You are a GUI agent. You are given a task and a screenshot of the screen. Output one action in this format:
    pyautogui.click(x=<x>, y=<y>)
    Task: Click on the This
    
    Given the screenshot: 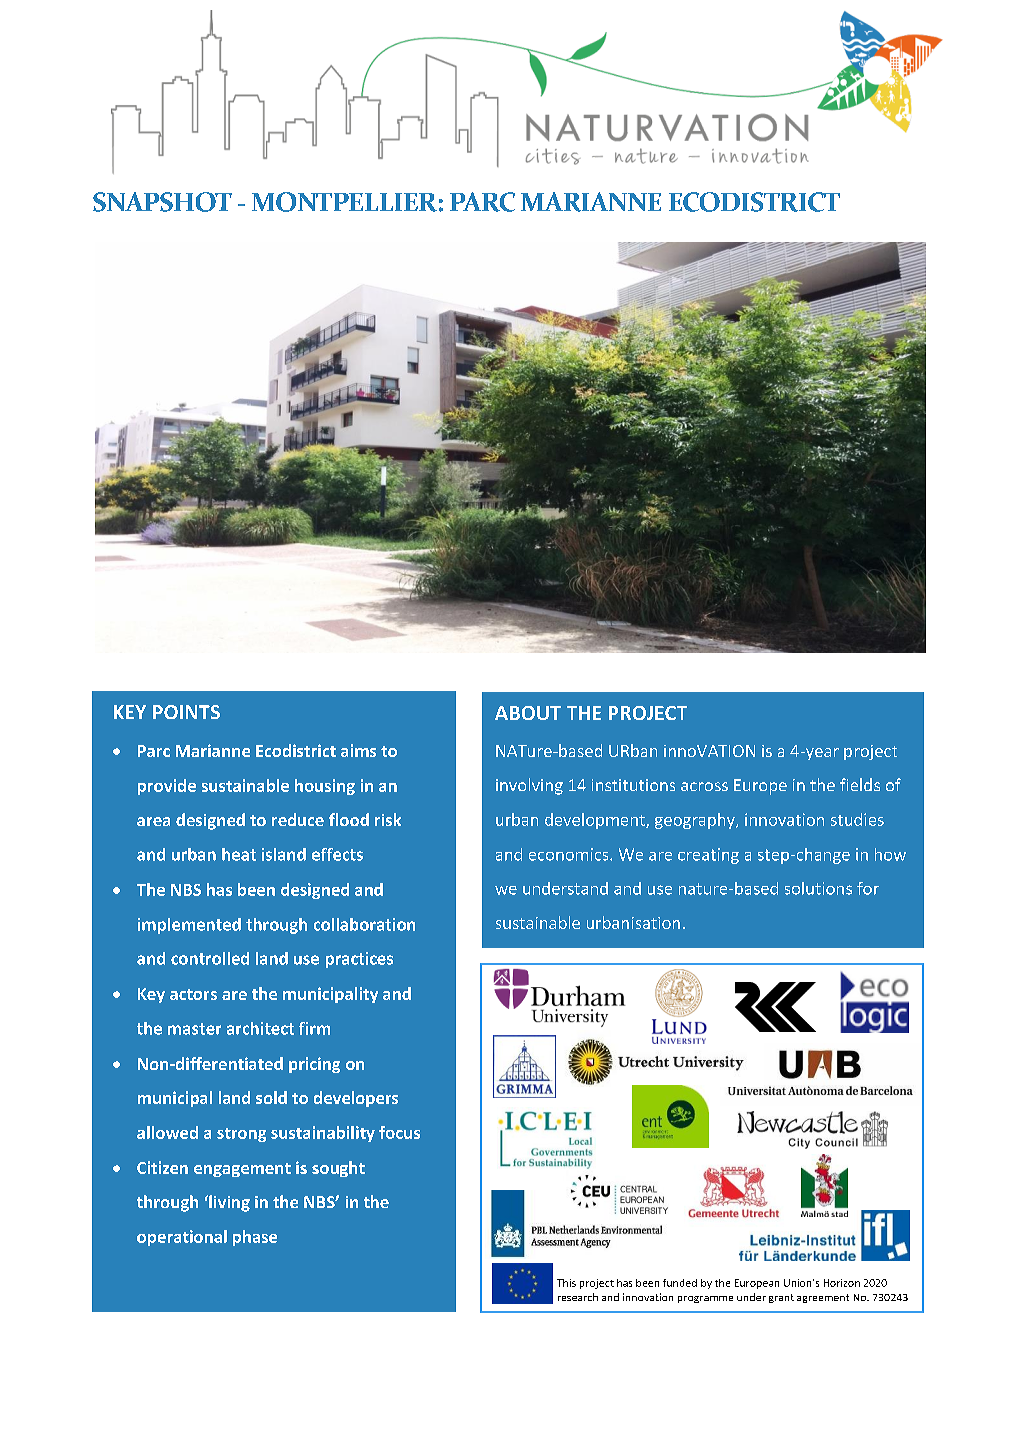 What is the action you would take?
    pyautogui.click(x=566, y=1283)
